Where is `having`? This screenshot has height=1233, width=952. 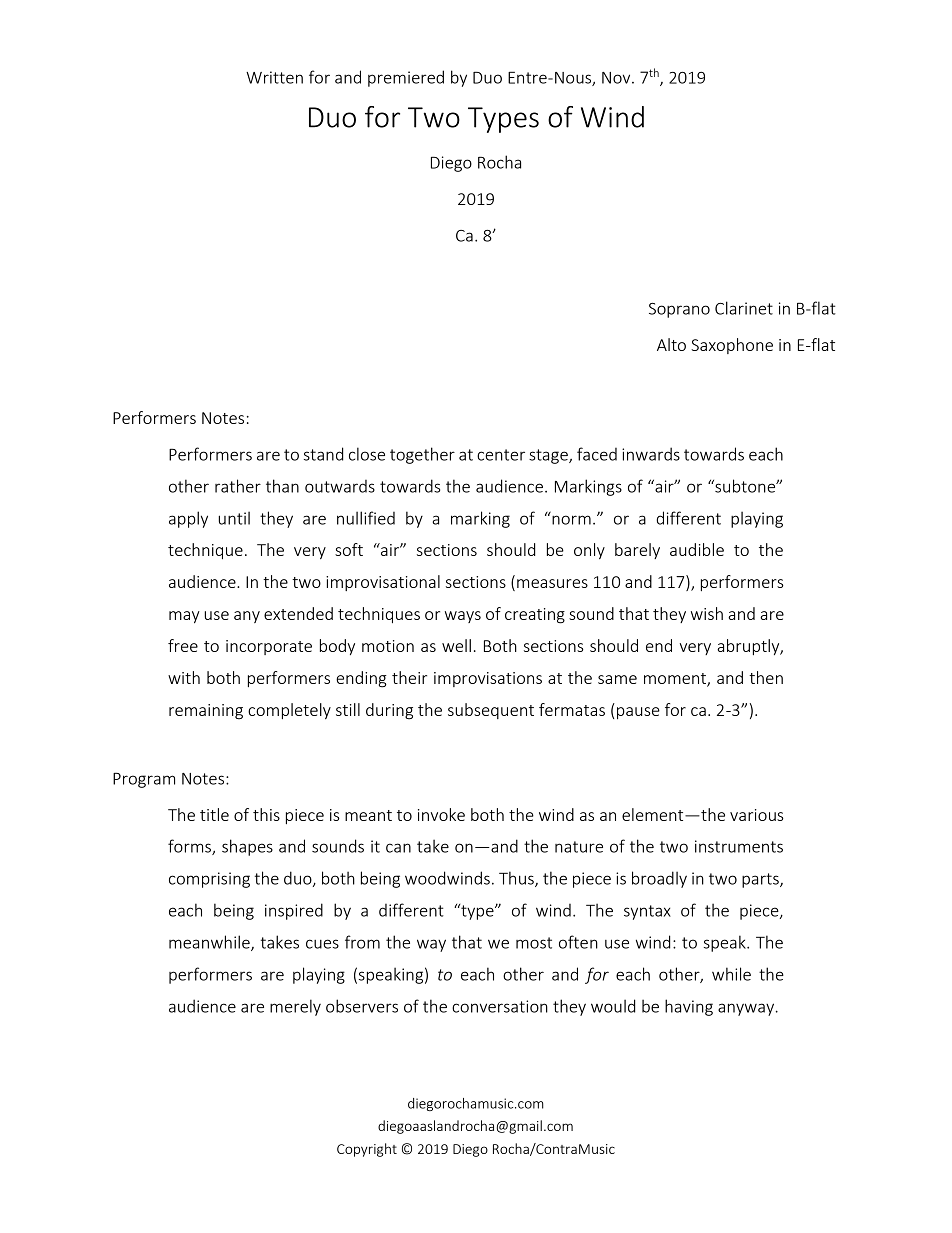
having is located at coordinates (689, 1007).
